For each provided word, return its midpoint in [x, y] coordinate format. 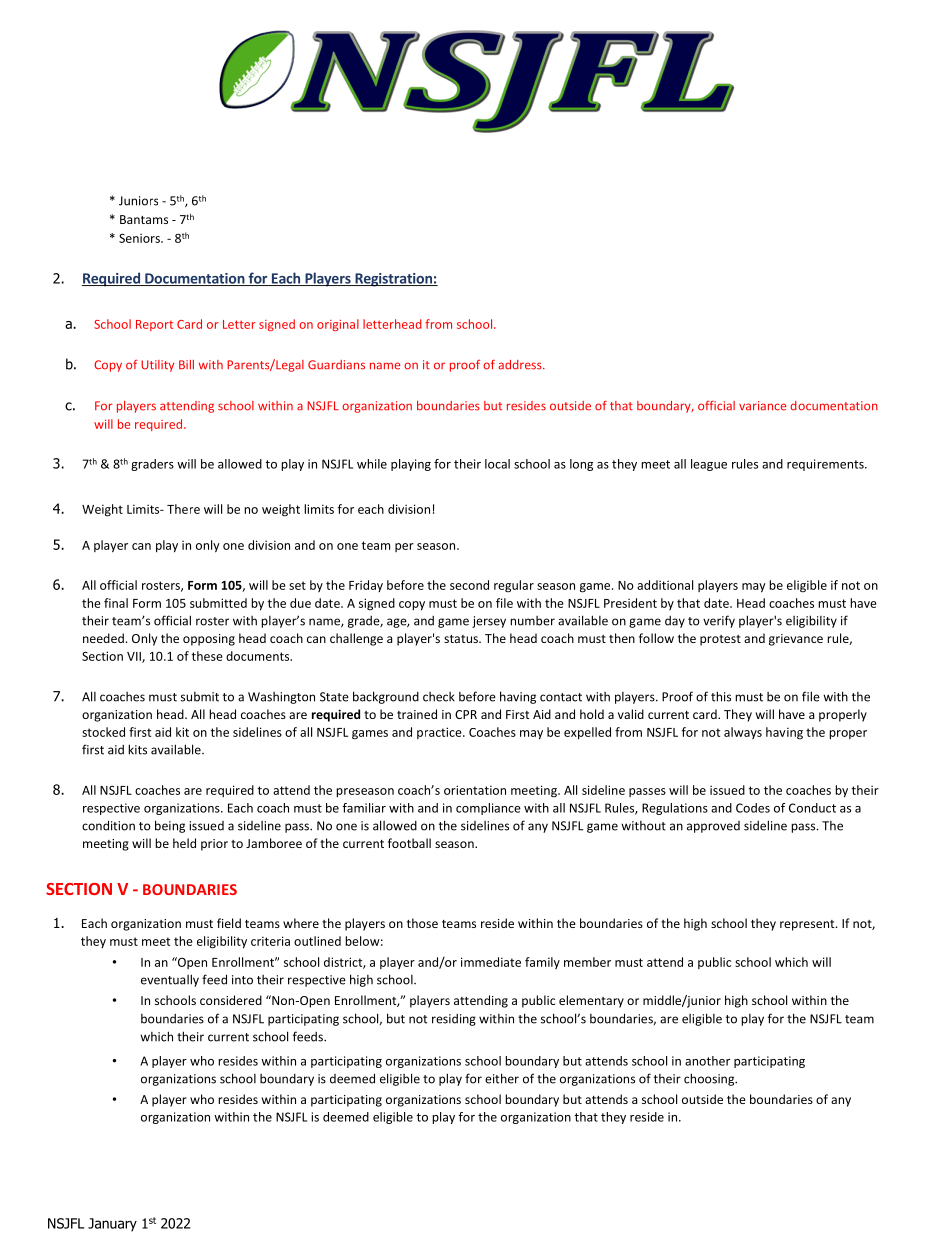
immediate [491, 962]
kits [137, 749]
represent [808, 925]
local [497, 464]
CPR [466, 714]
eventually [170, 980]
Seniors [140, 238]
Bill [186, 364]
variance [762, 406]
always [743, 733]
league [709, 465]
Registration [393, 280]
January [112, 1225]
